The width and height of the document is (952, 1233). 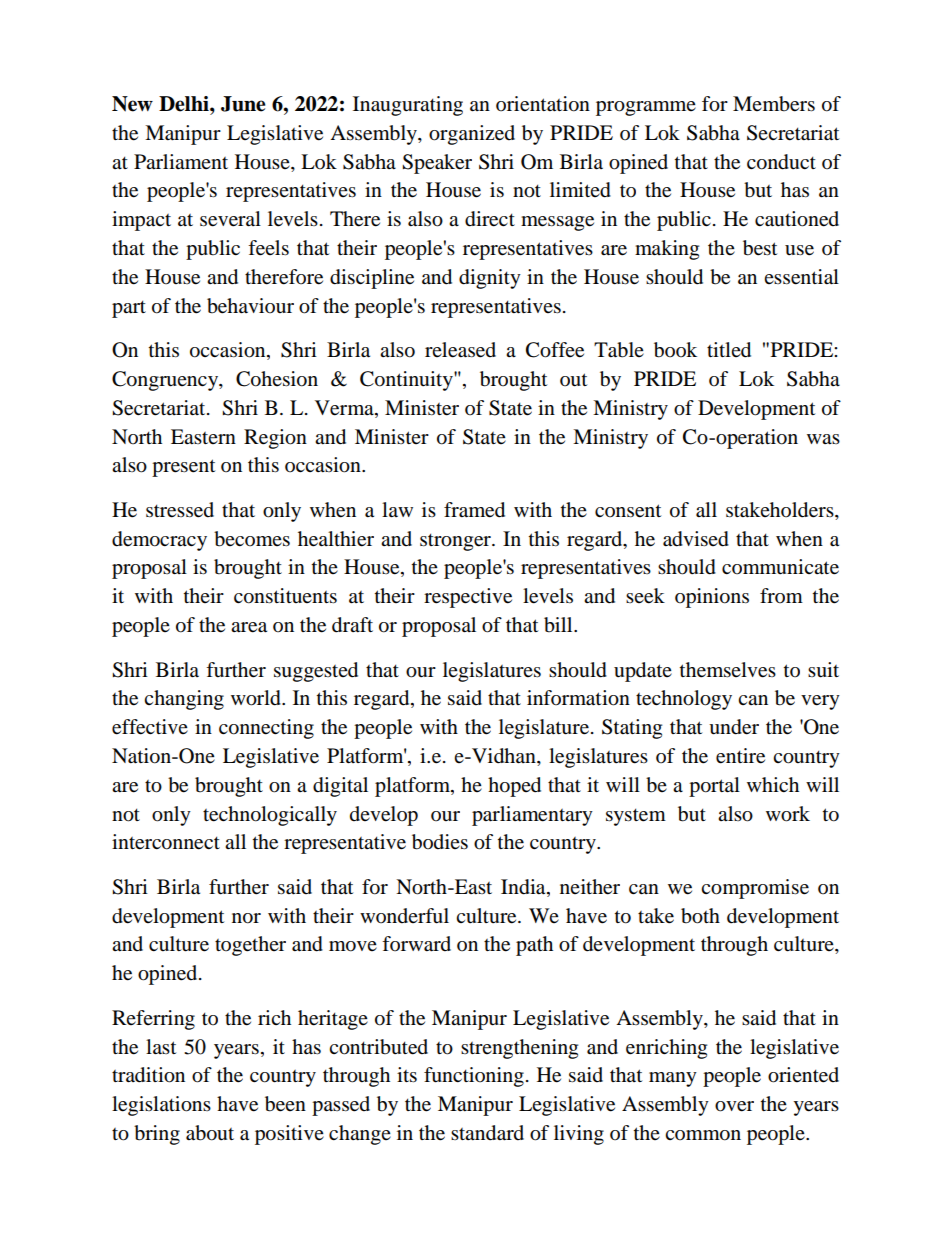 What do you see at coordinates (712, 598) in the document?
I see `opinions` at bounding box center [712, 598].
